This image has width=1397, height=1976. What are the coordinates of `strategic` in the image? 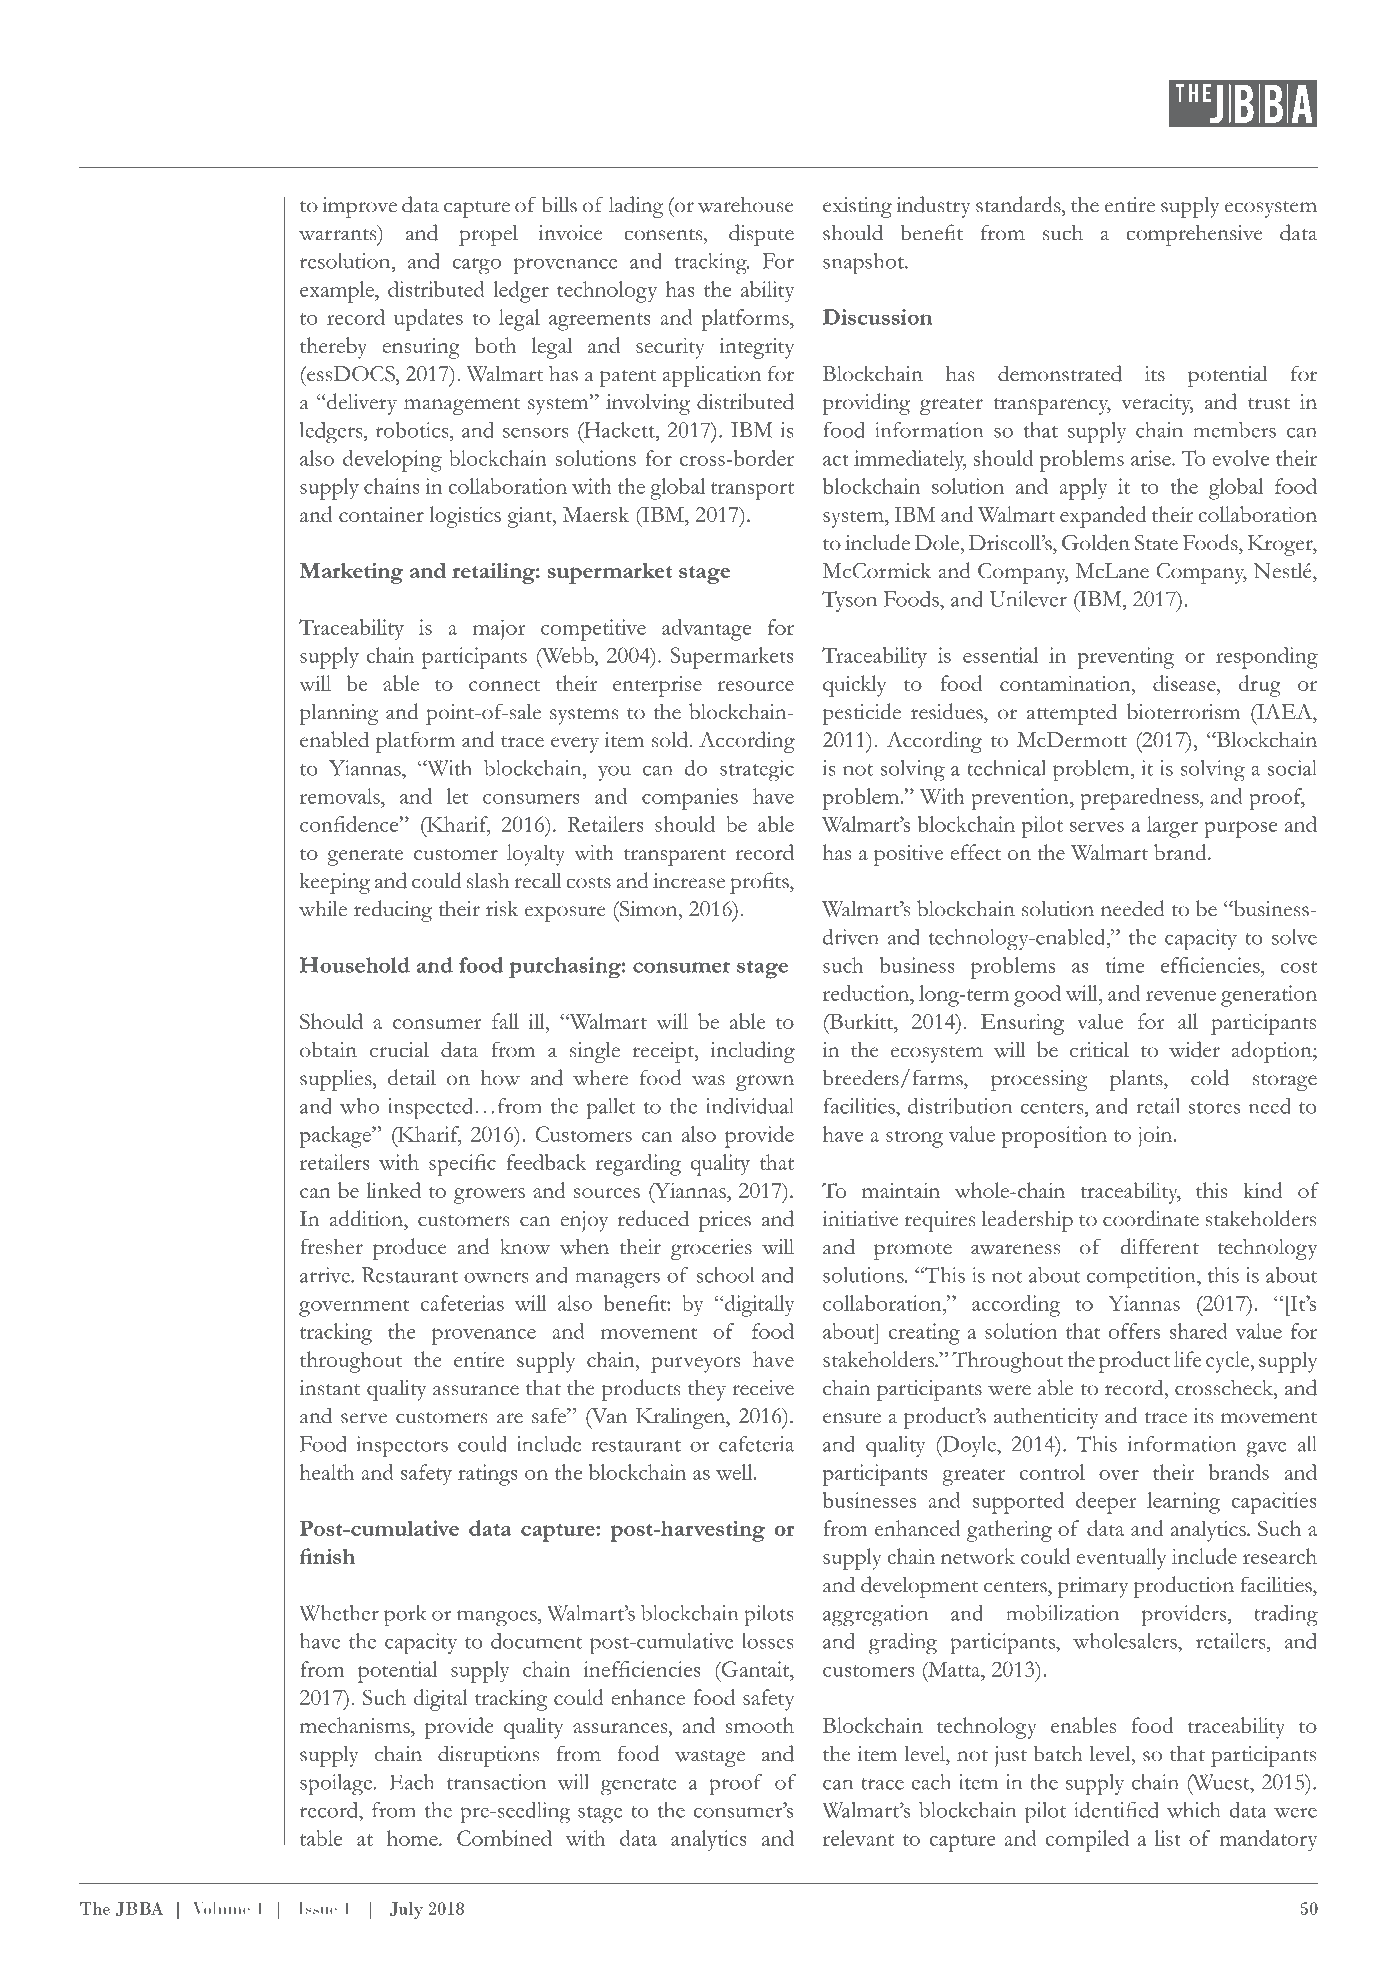 It's located at (757, 771).
